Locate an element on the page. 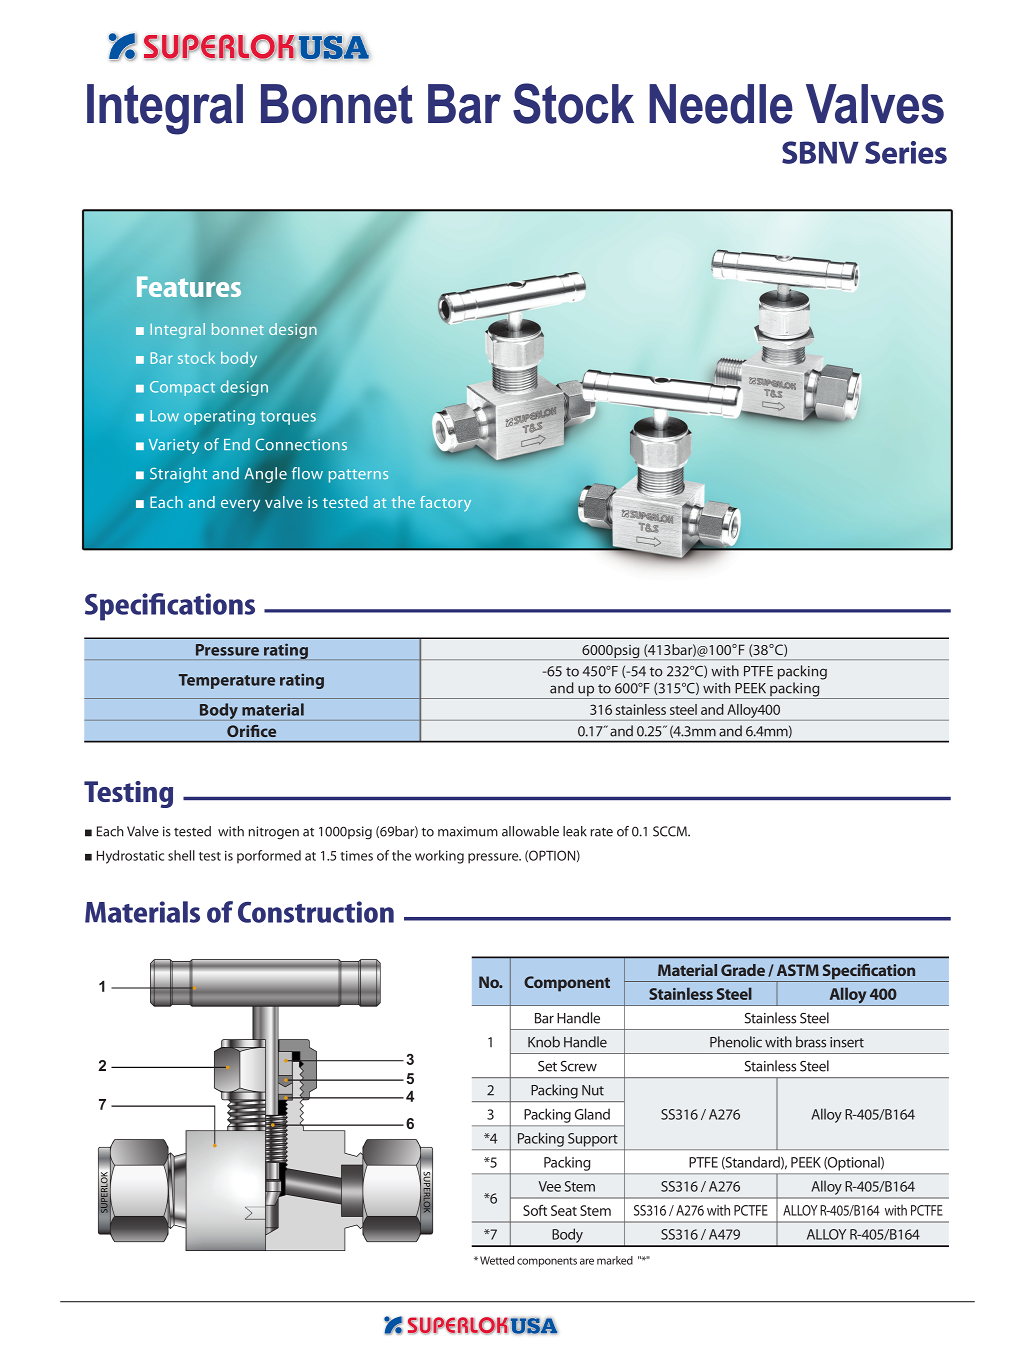 Image resolution: width=1035 pixels, height=1347 pixels. allowable is located at coordinates (530, 831).
